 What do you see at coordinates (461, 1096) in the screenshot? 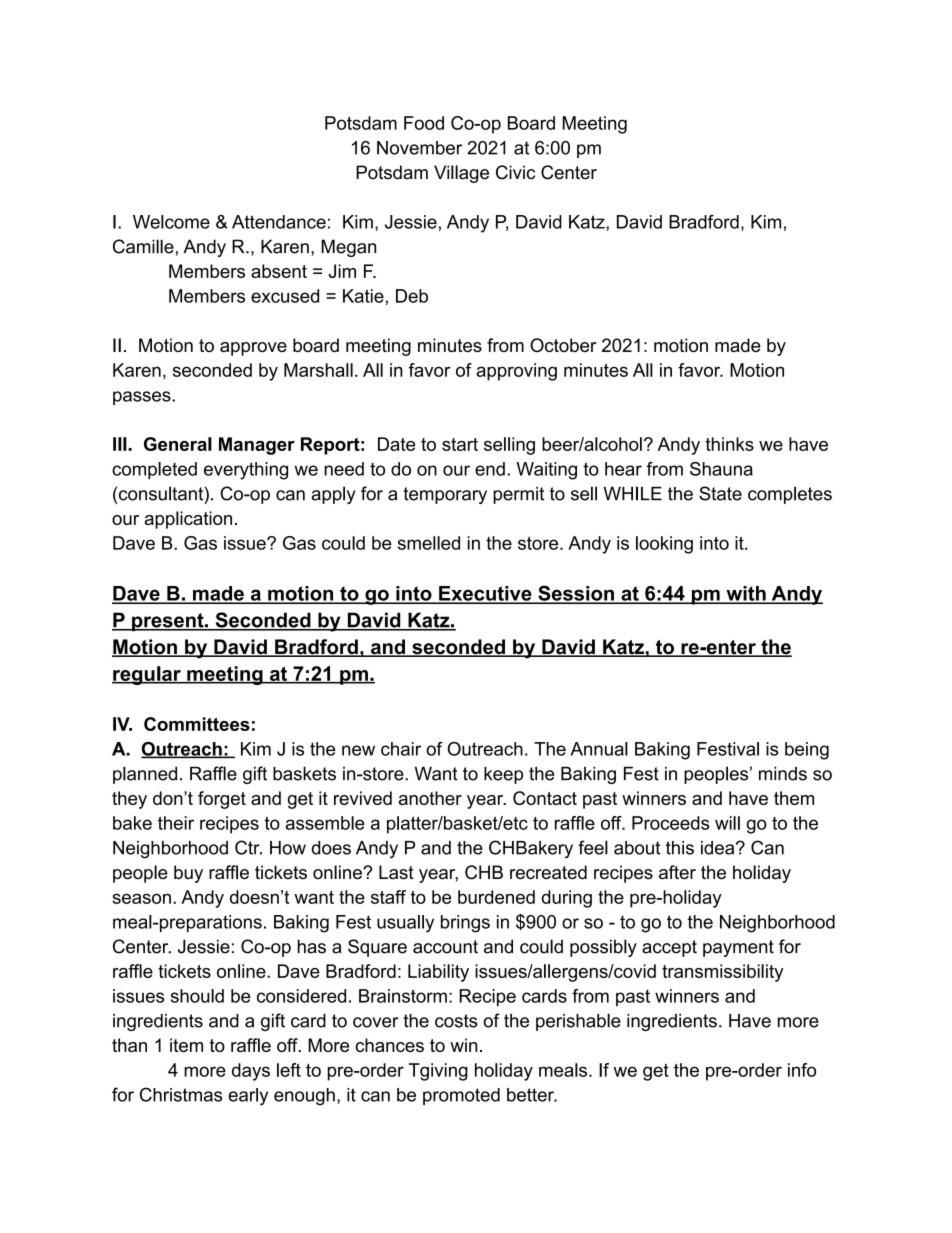
I see `promoted` at bounding box center [461, 1096].
